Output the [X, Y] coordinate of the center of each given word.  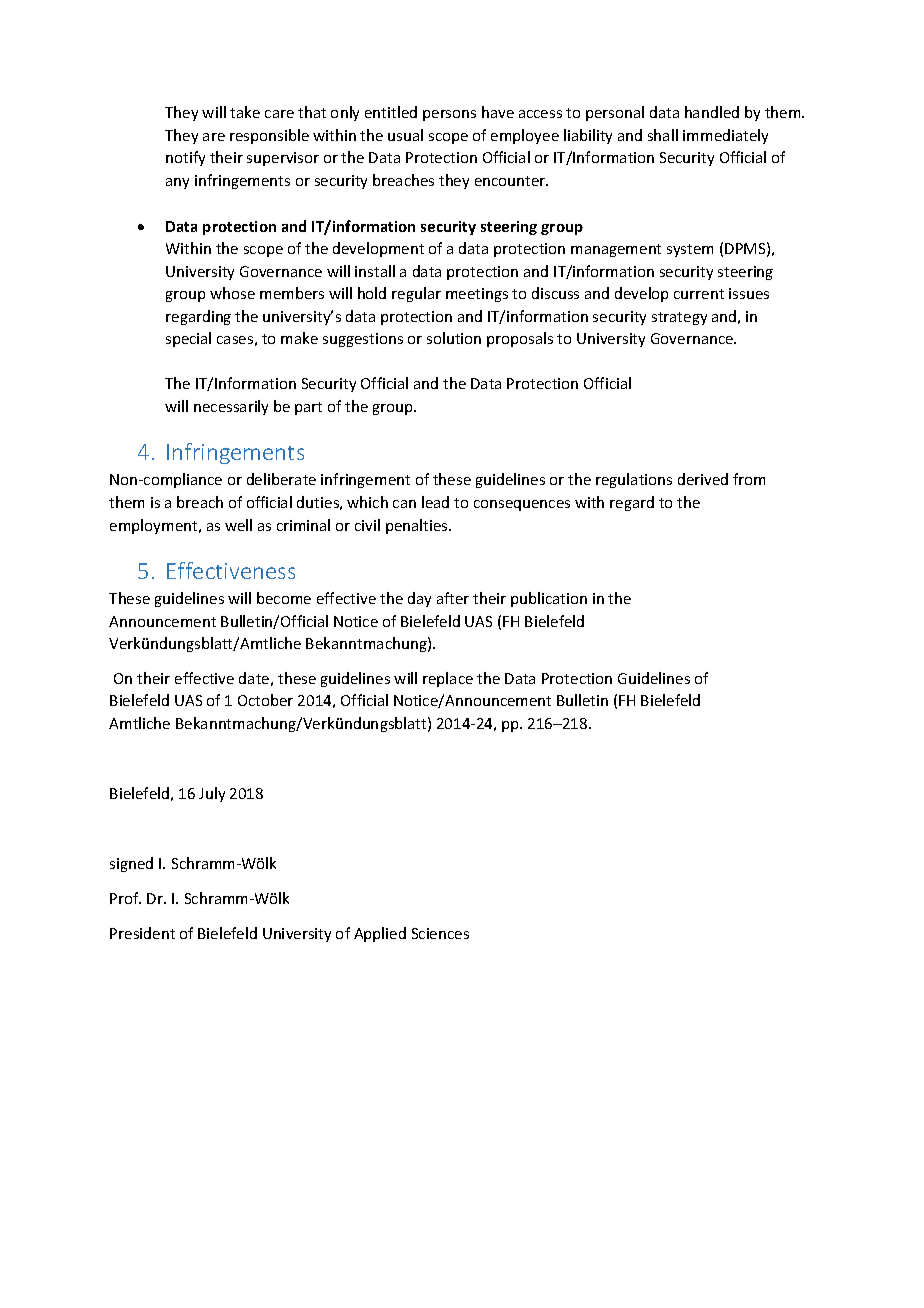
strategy [679, 318]
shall [663, 135]
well [238, 525]
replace [448, 679]
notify [185, 158]
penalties [418, 526]
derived [703, 479]
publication [549, 599]
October [265, 700]
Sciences [440, 933]
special [188, 339]
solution [454, 338]
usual [405, 135]
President [142, 933]
